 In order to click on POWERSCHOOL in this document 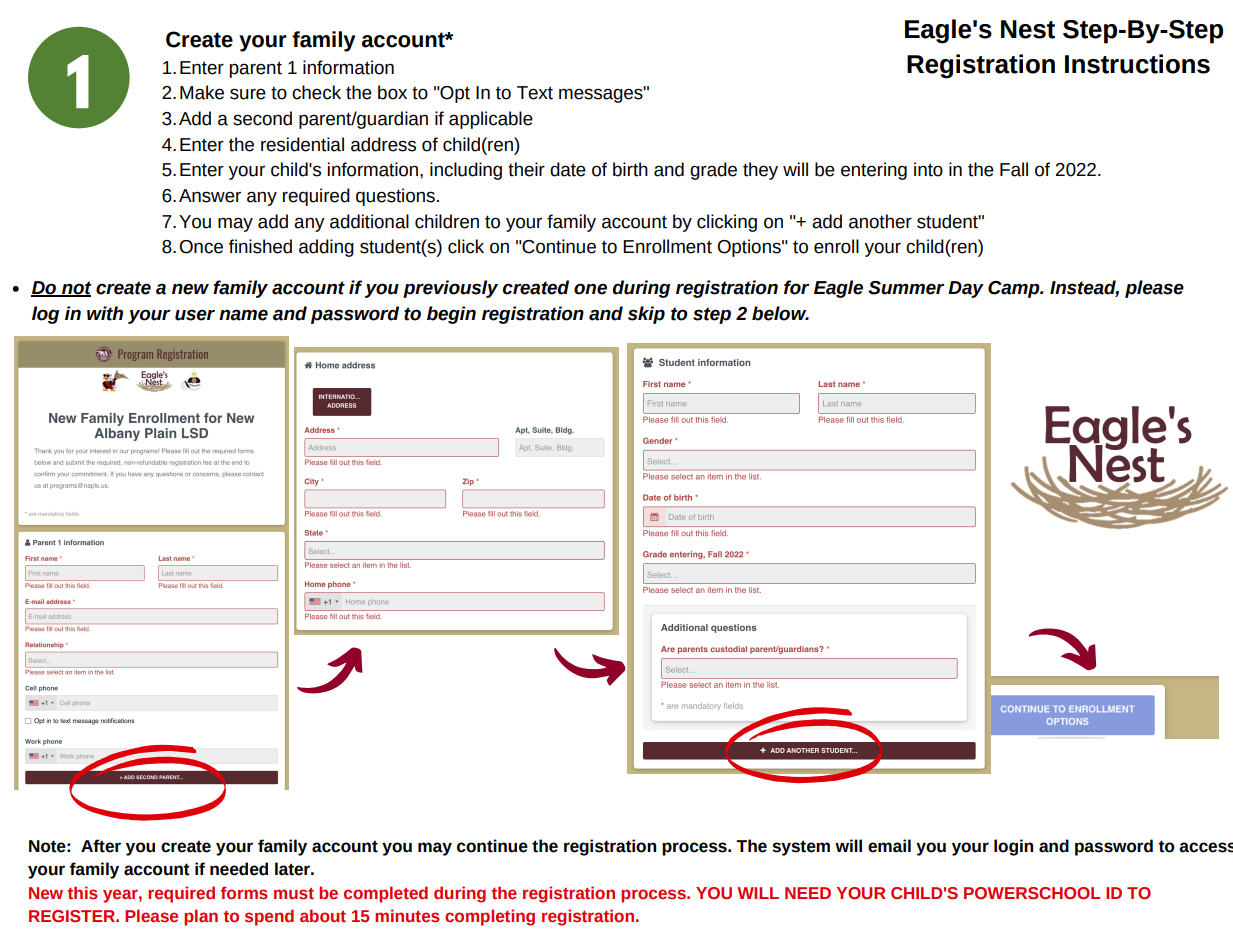, I will do `click(1032, 893)`.
